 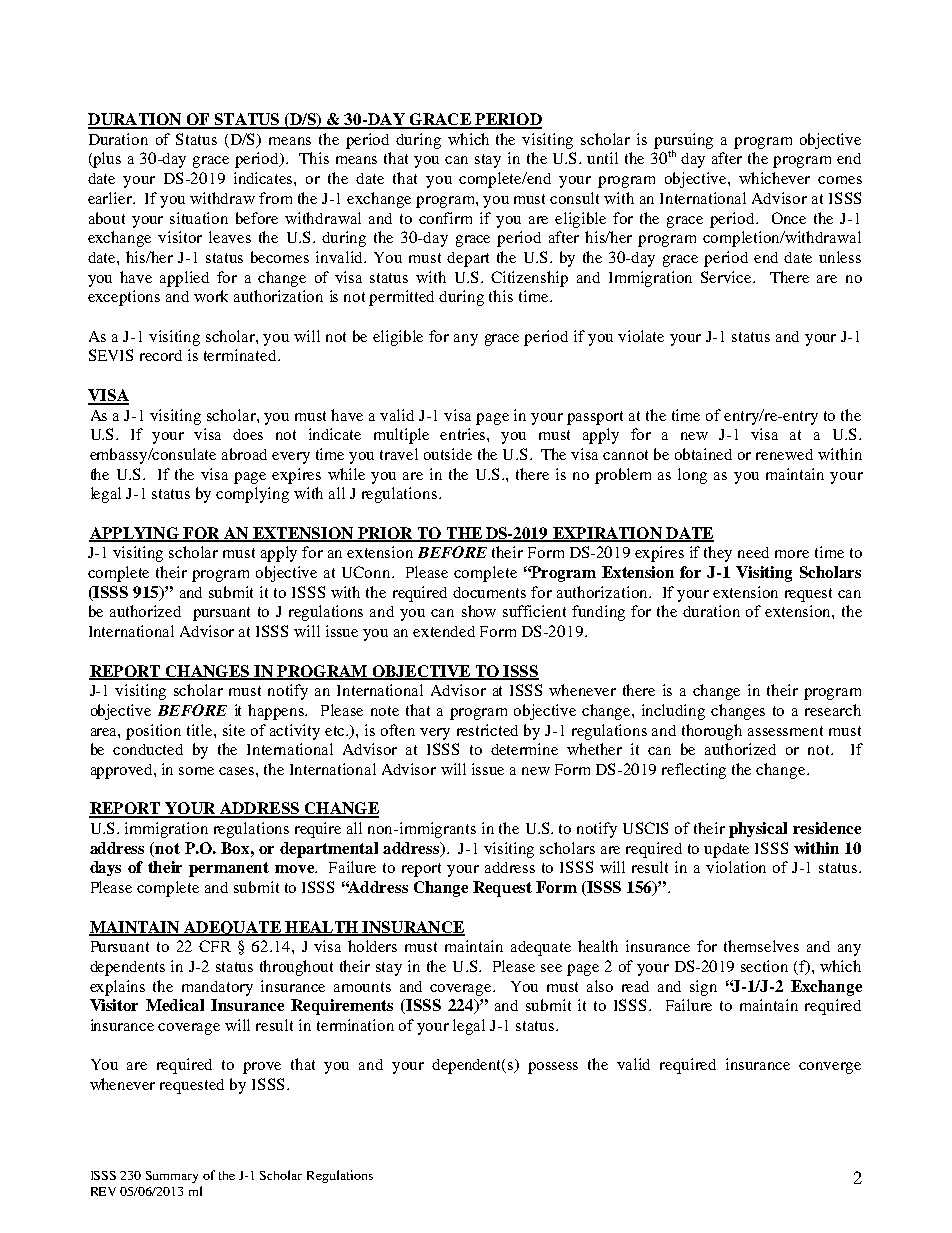 What do you see at coordinates (830, 1068) in the document?
I see `converge` at bounding box center [830, 1068].
